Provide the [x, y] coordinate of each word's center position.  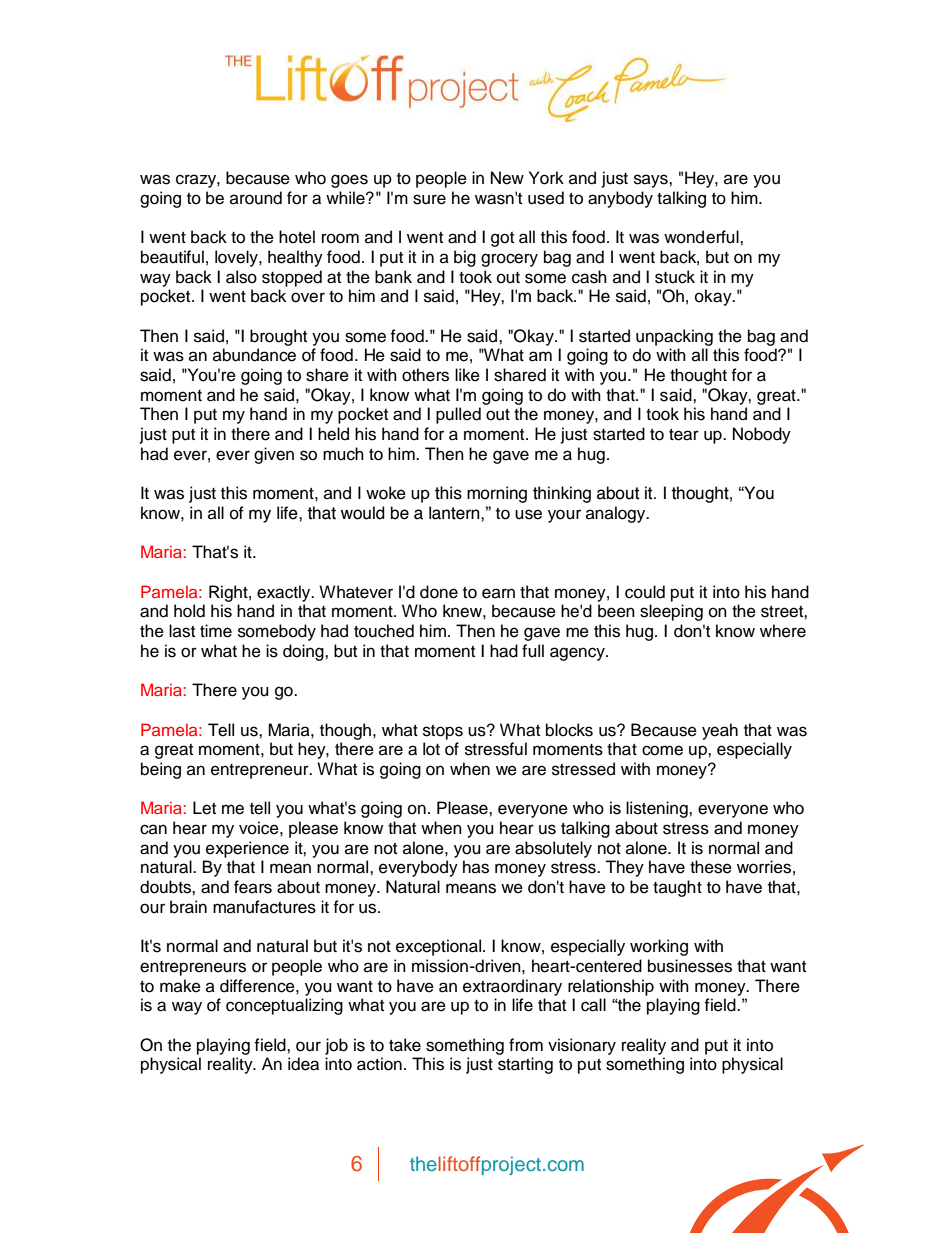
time [216, 631]
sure [429, 199]
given [274, 455]
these [711, 867]
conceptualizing [284, 1006]
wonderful [702, 237]
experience [247, 849]
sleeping [671, 612]
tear [684, 435]
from [526, 1045]
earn [498, 593]
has [476, 867]
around [256, 198]
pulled [458, 415]
